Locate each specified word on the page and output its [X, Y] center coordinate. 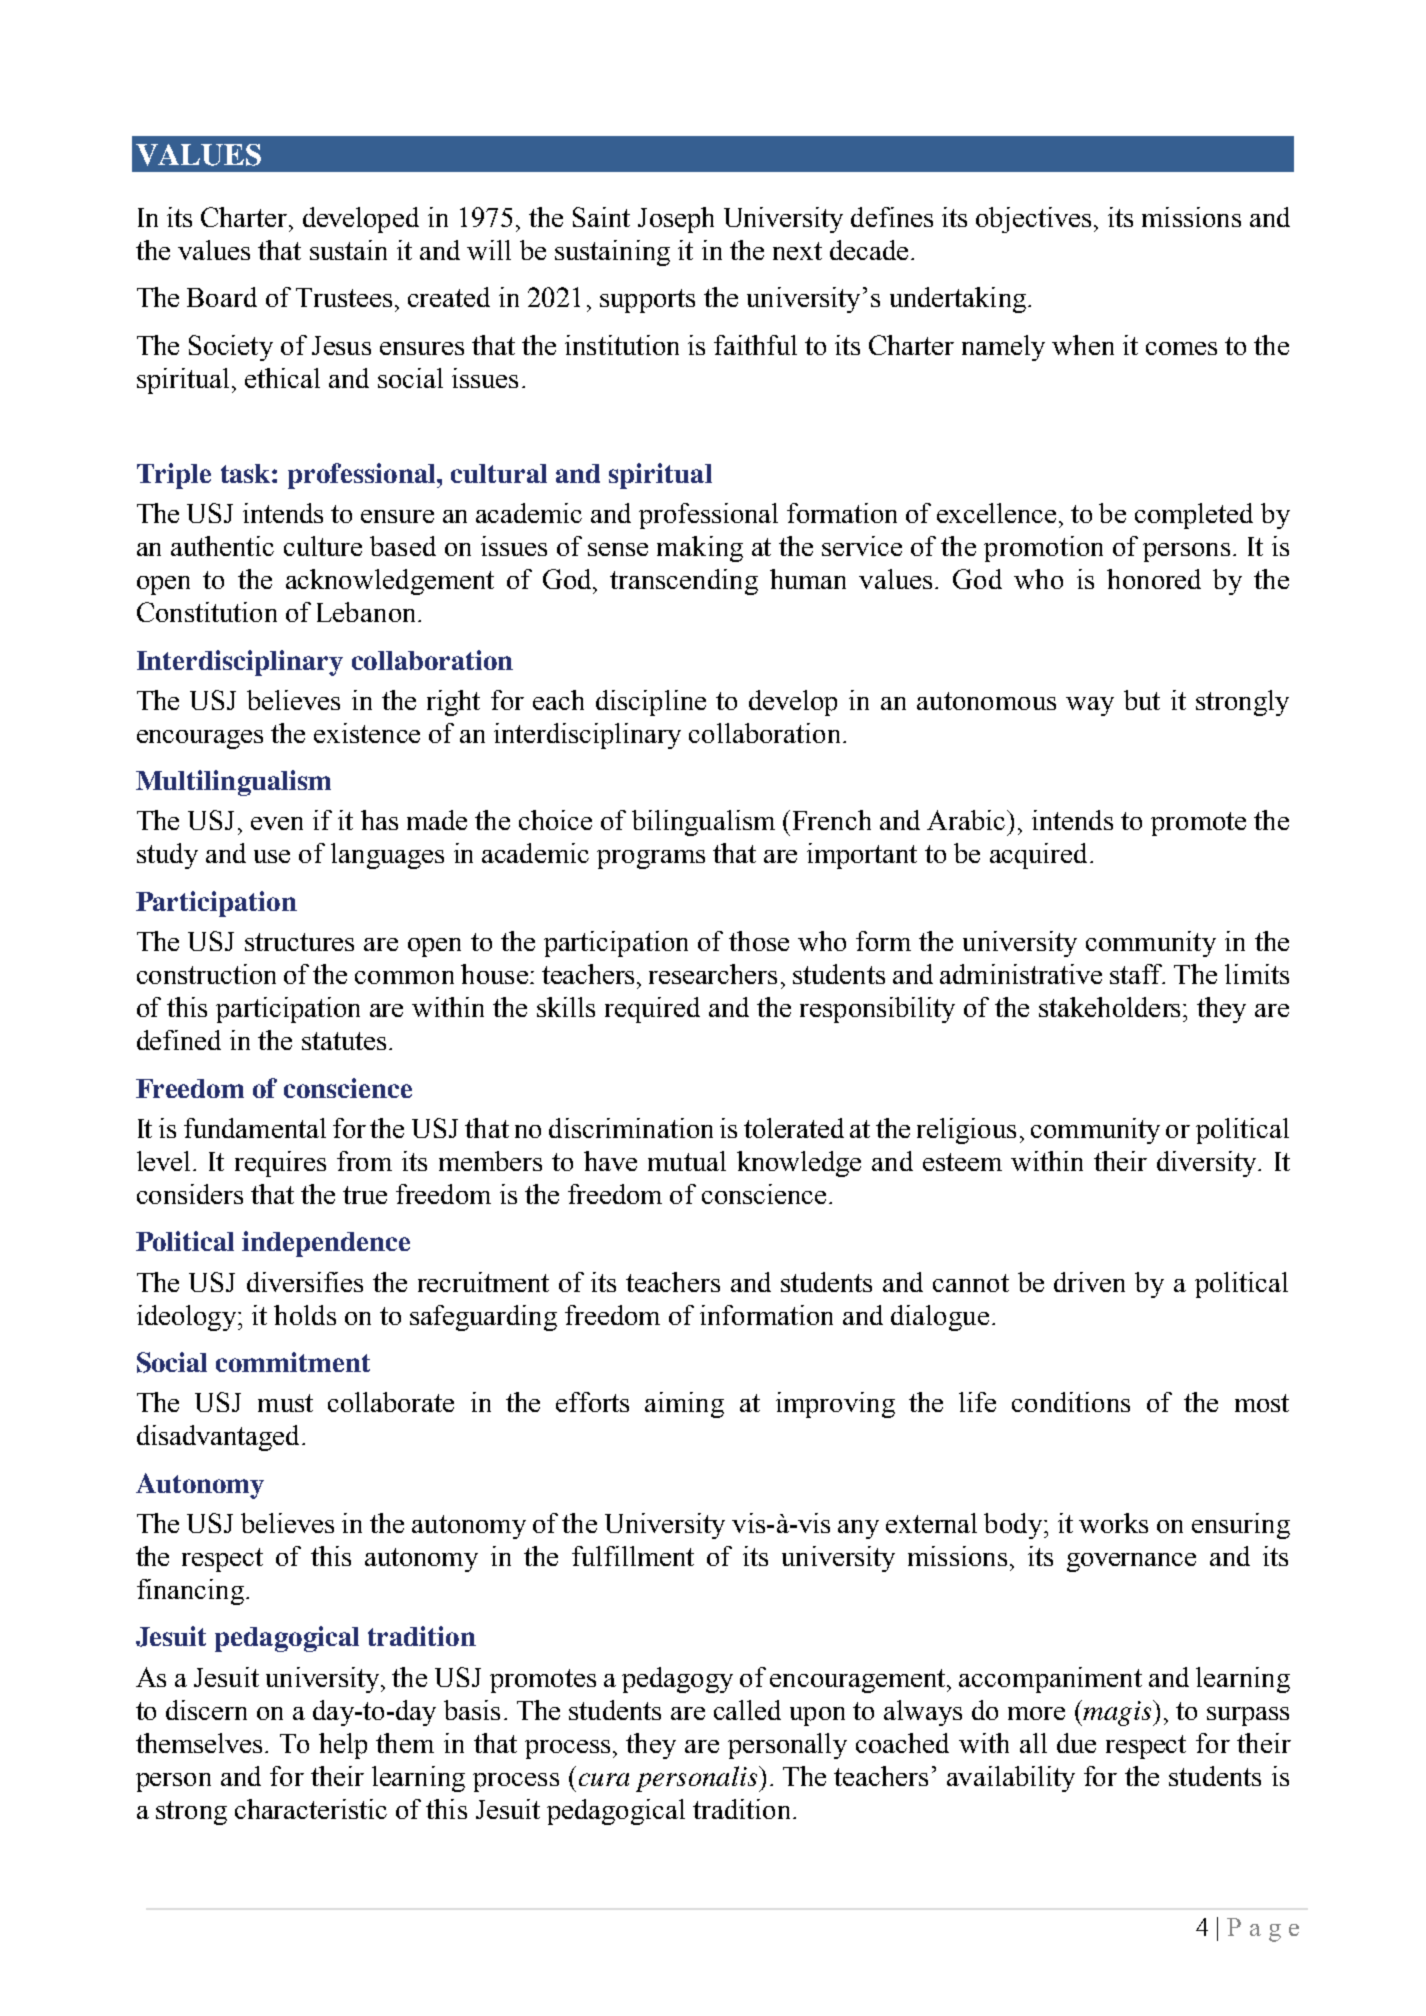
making [700, 549]
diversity [1208, 1164]
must [285, 1403]
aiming [684, 1405]
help [343, 1746]
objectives [1033, 220]
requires [280, 1164]
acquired [1038, 856]
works [1113, 1523]
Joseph [676, 220]
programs [651, 859]
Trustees [344, 297]
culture [323, 546]
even [277, 823]
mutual [687, 1161]
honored [1154, 579]
